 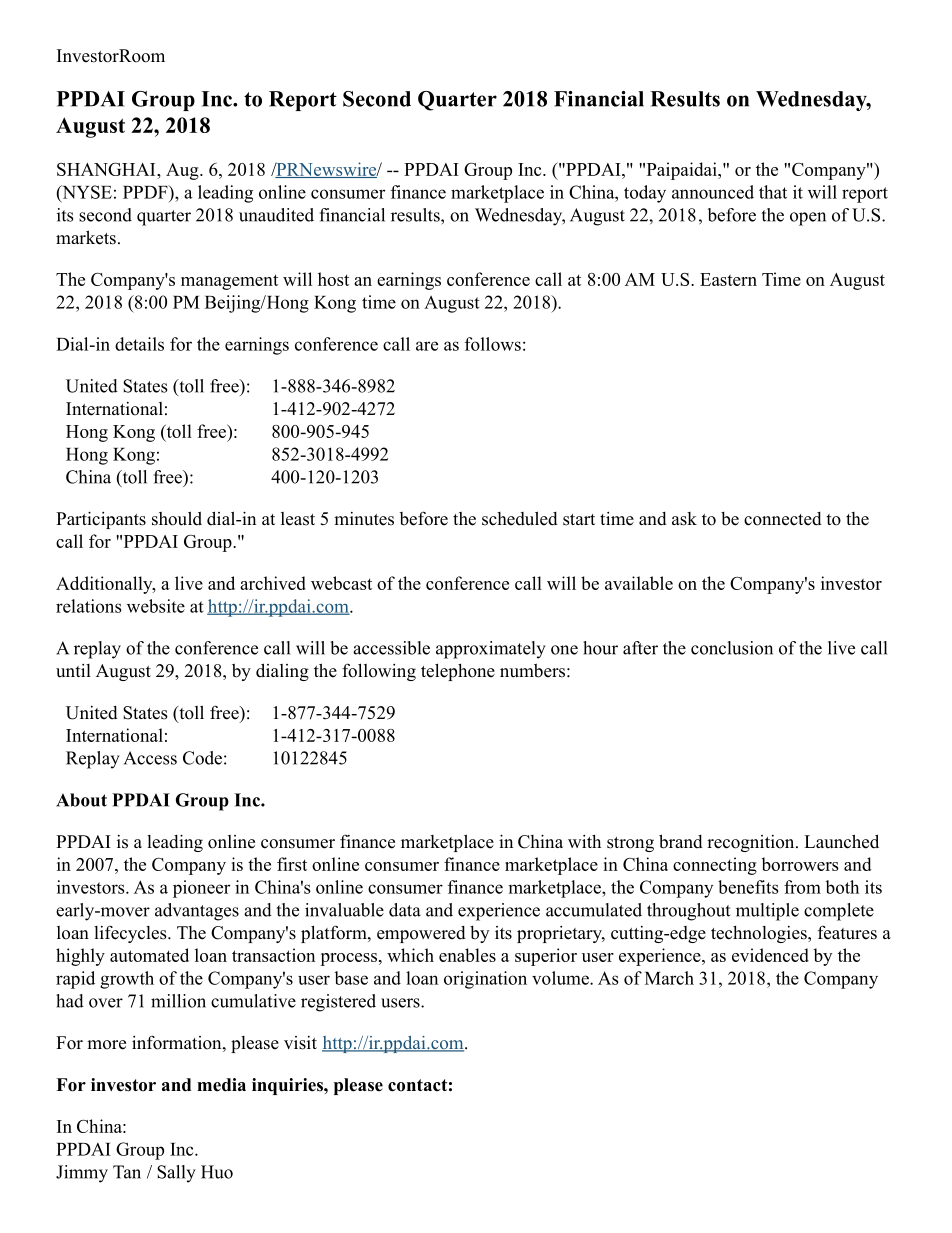 What do you see at coordinates (767, 912) in the screenshot?
I see `multiple` at bounding box center [767, 912].
